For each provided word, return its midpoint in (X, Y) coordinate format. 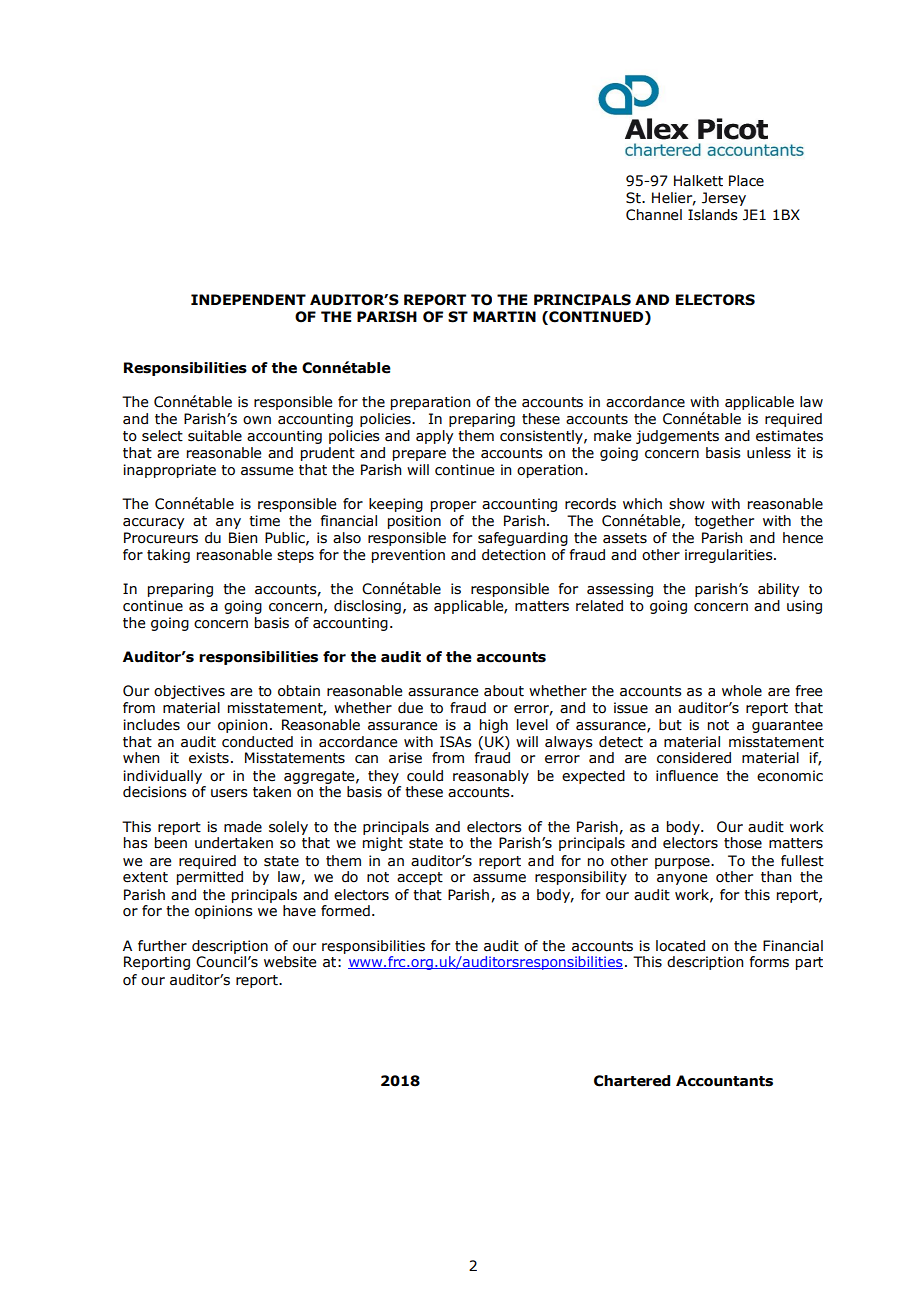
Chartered (632, 1081)
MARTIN (504, 316)
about (504, 691)
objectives (189, 692)
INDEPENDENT (248, 299)
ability (778, 590)
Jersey (724, 199)
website (290, 962)
